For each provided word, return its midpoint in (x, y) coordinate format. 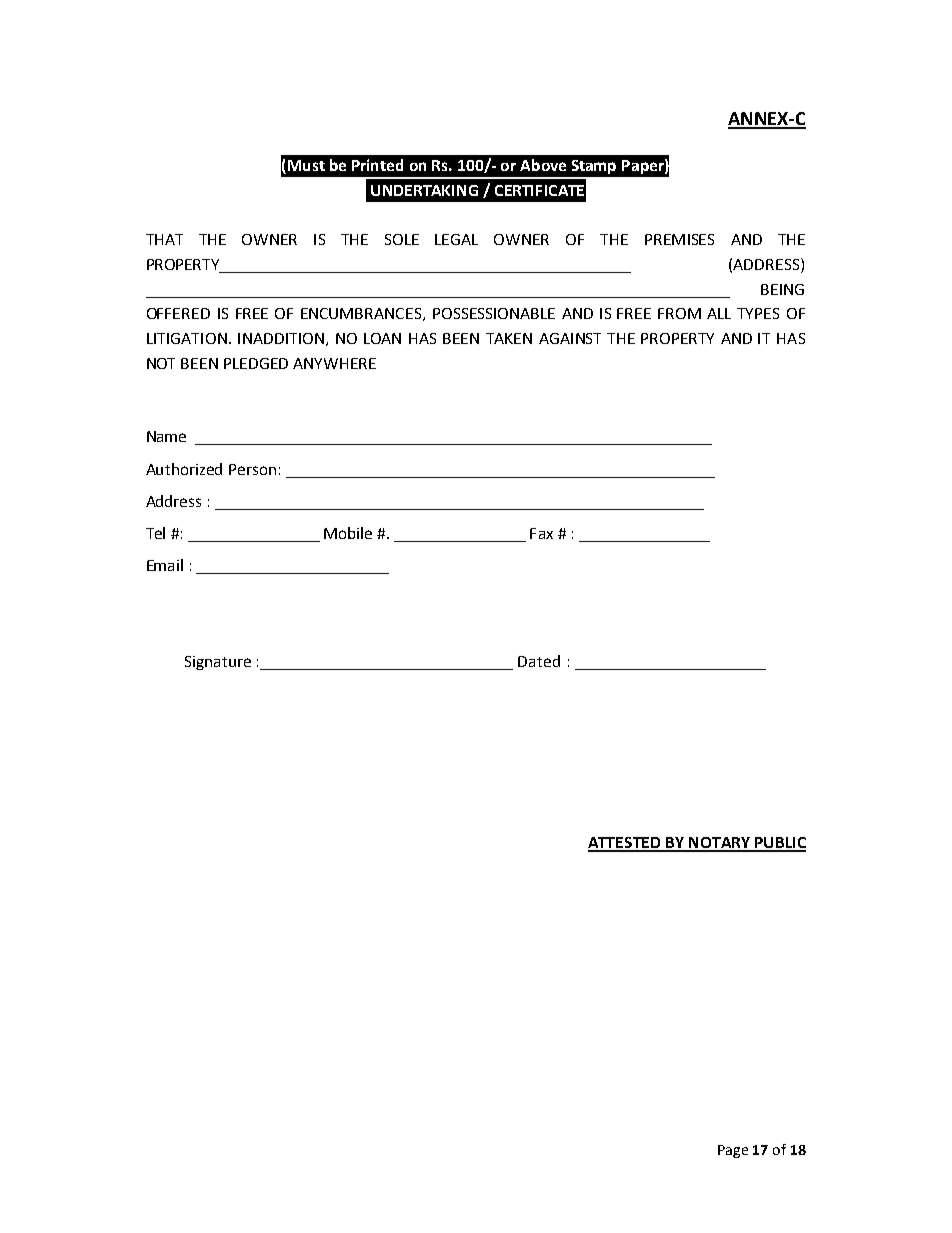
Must (306, 165)
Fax (541, 533)
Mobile (348, 533)
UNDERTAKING (424, 190)
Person (252, 469)
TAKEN (509, 338)
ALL (719, 313)
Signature (218, 663)
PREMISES (679, 239)
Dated (539, 661)
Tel (155, 533)
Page (733, 1151)
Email (165, 565)
